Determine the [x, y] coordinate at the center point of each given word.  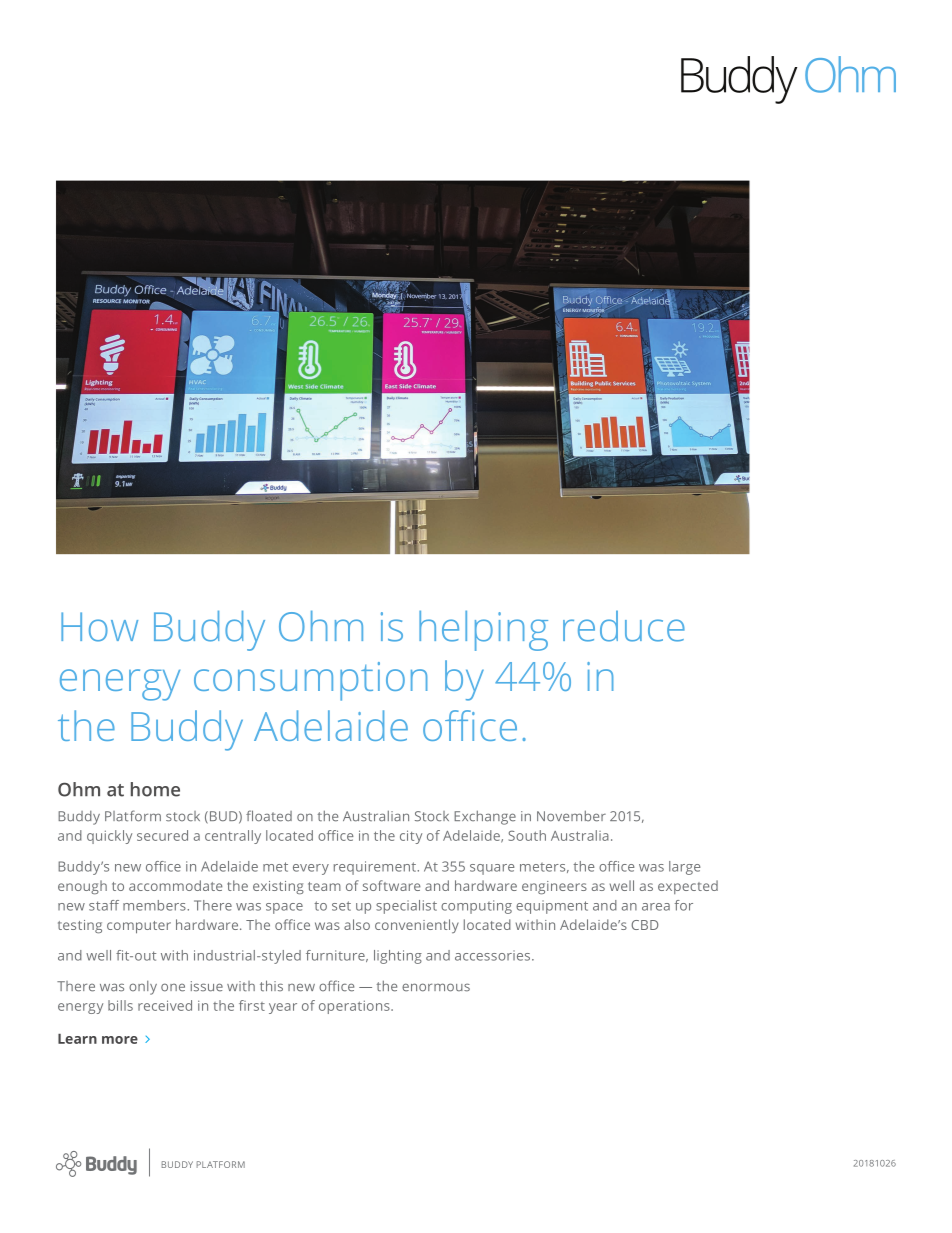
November [571, 816]
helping [483, 631]
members [155, 905]
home [155, 789]
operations [355, 1007]
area [656, 907]
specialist [406, 907]
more [120, 1040]
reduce [624, 626]
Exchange [485, 818]
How [99, 627]
